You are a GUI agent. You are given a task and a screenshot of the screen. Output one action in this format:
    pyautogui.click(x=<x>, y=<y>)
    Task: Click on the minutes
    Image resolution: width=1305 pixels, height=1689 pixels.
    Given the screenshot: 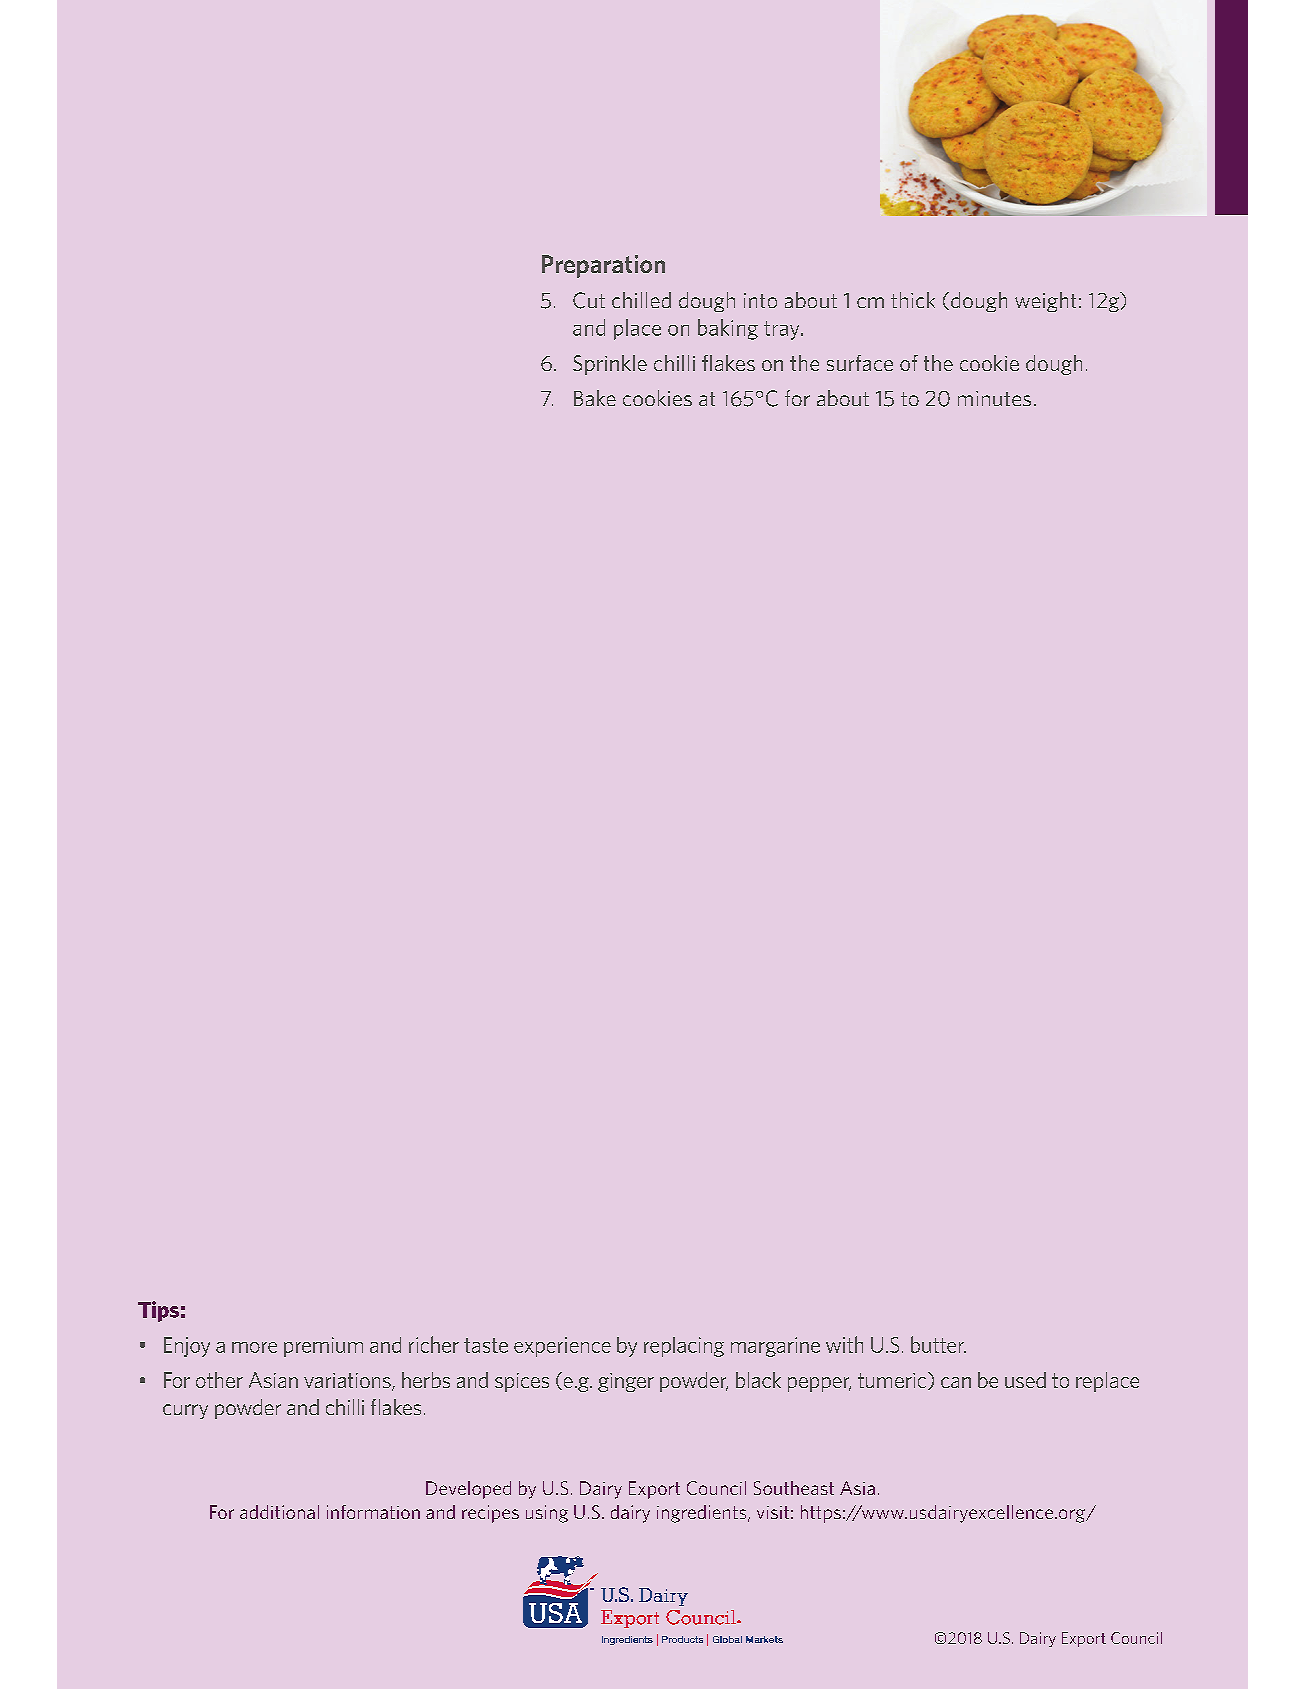 What is the action you would take?
    pyautogui.click(x=994, y=398)
